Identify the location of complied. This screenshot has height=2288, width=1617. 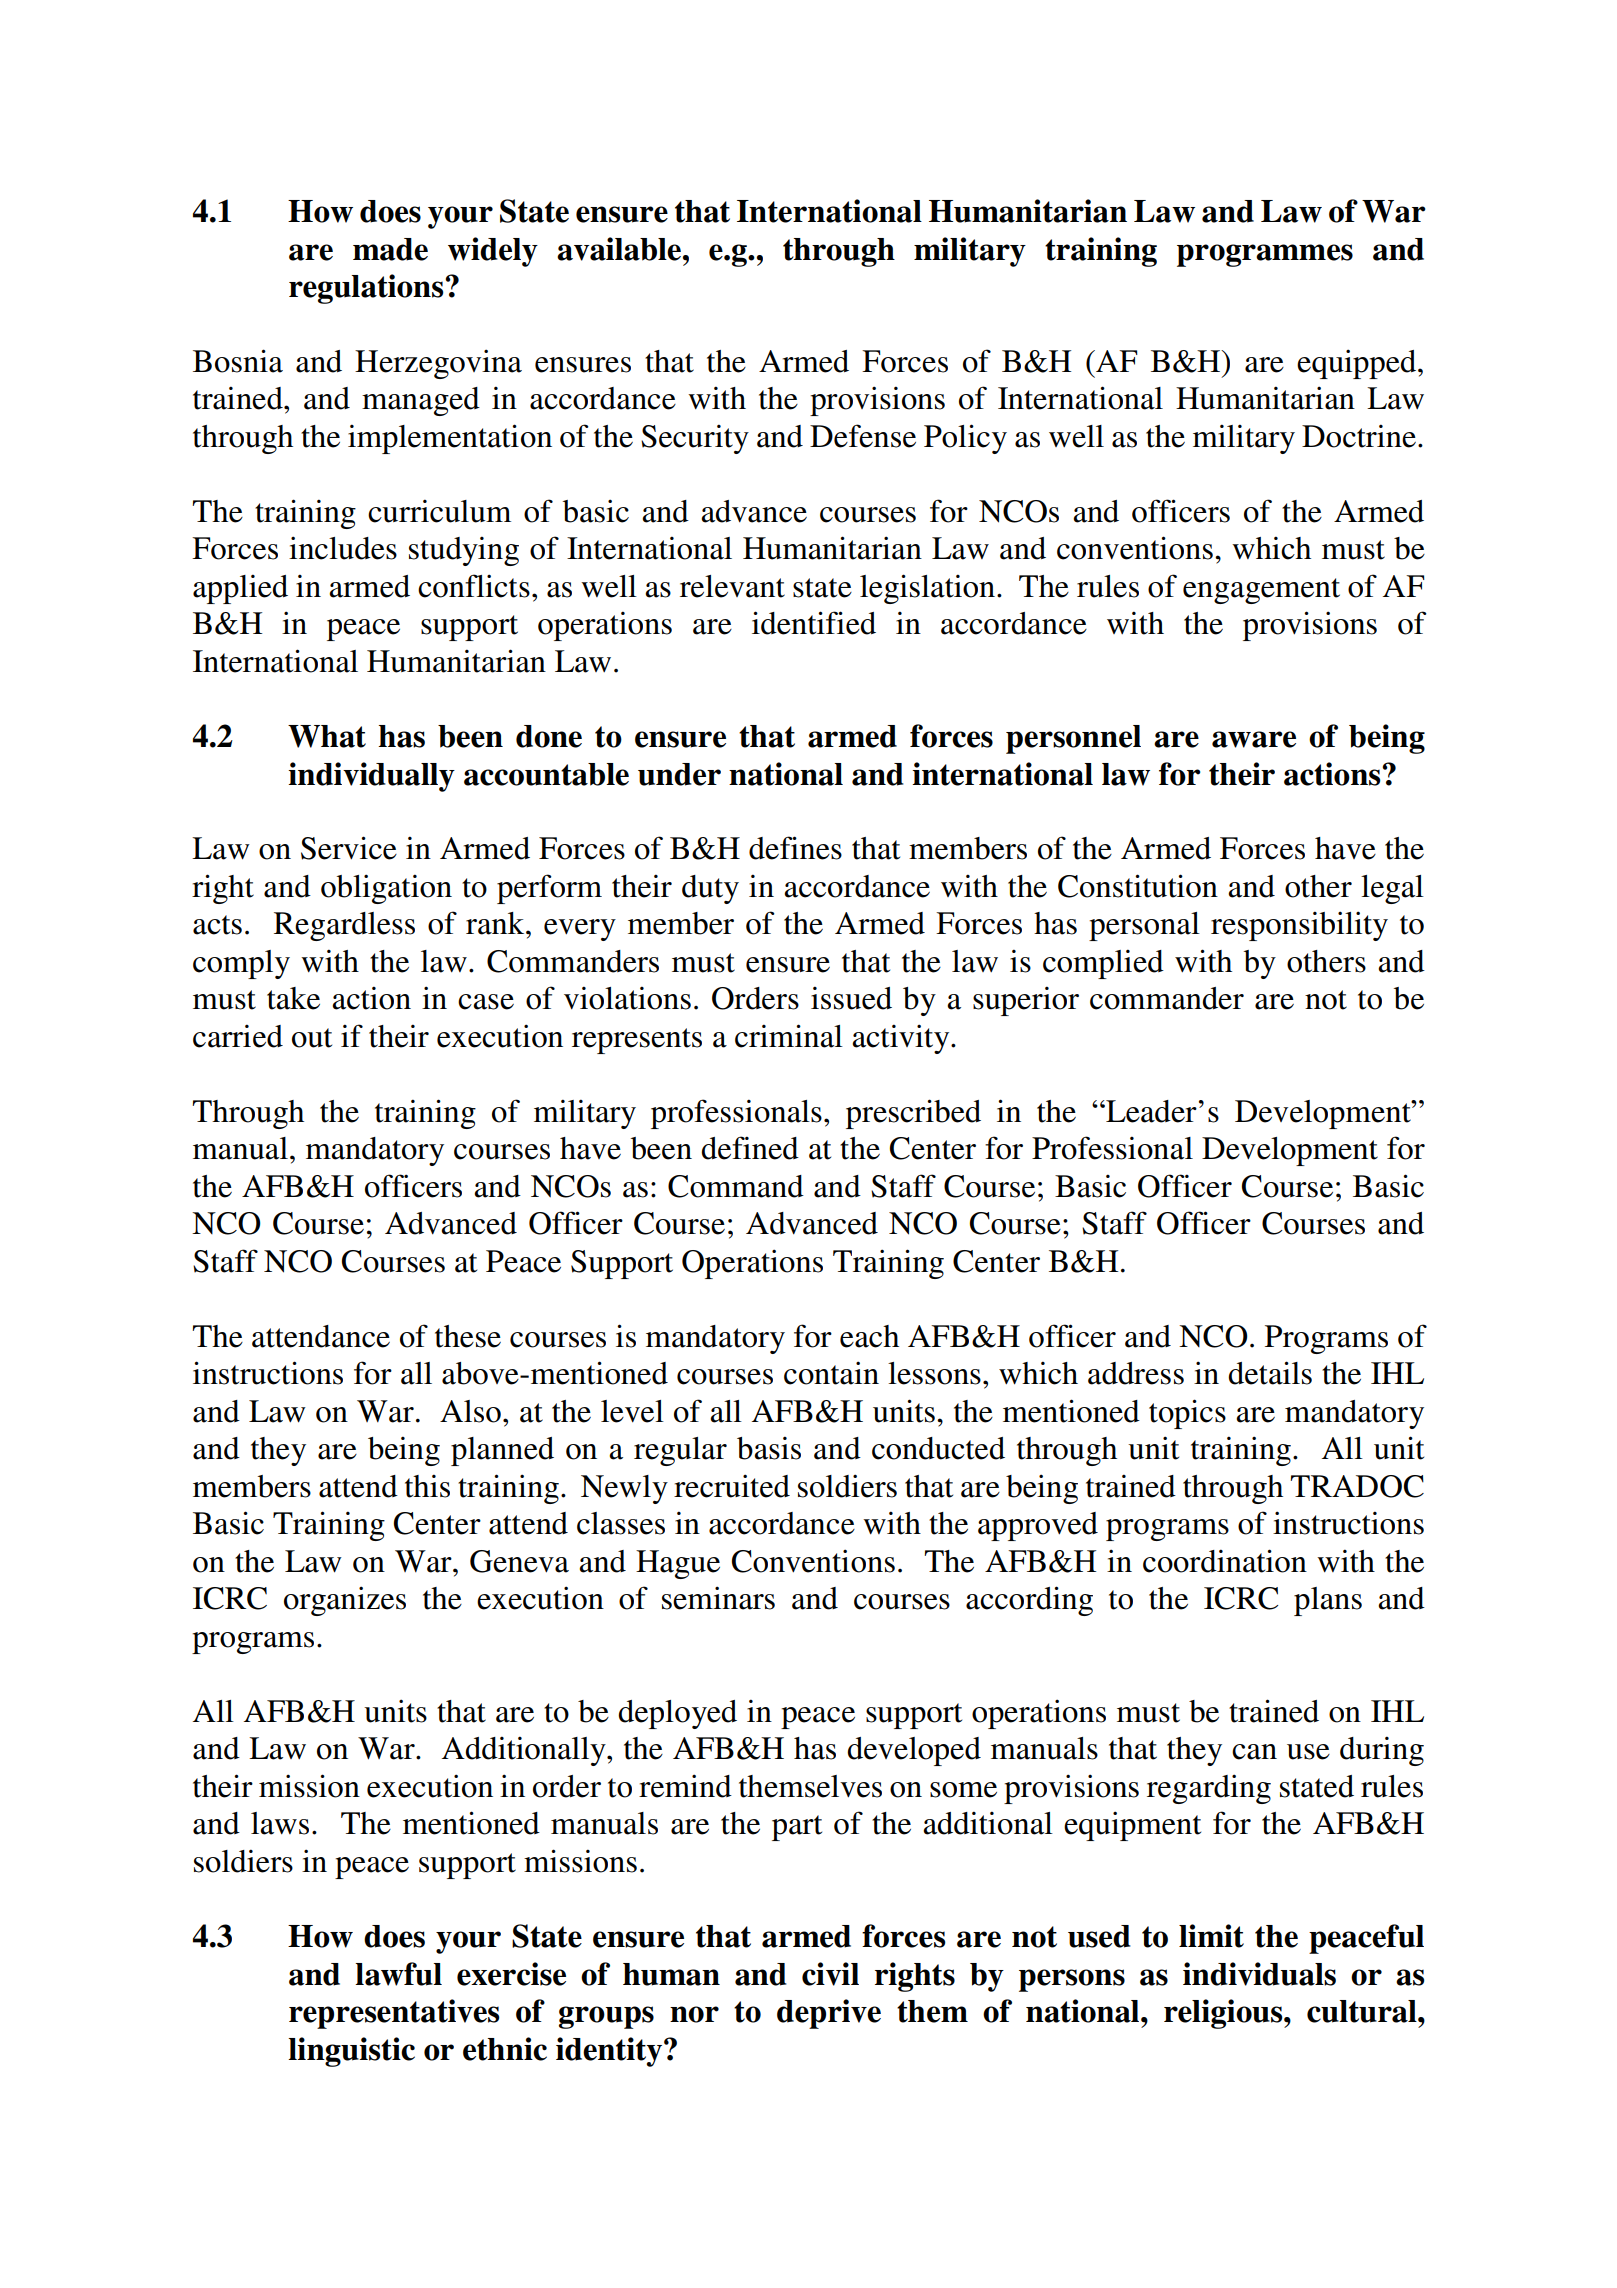
(1103, 964).
